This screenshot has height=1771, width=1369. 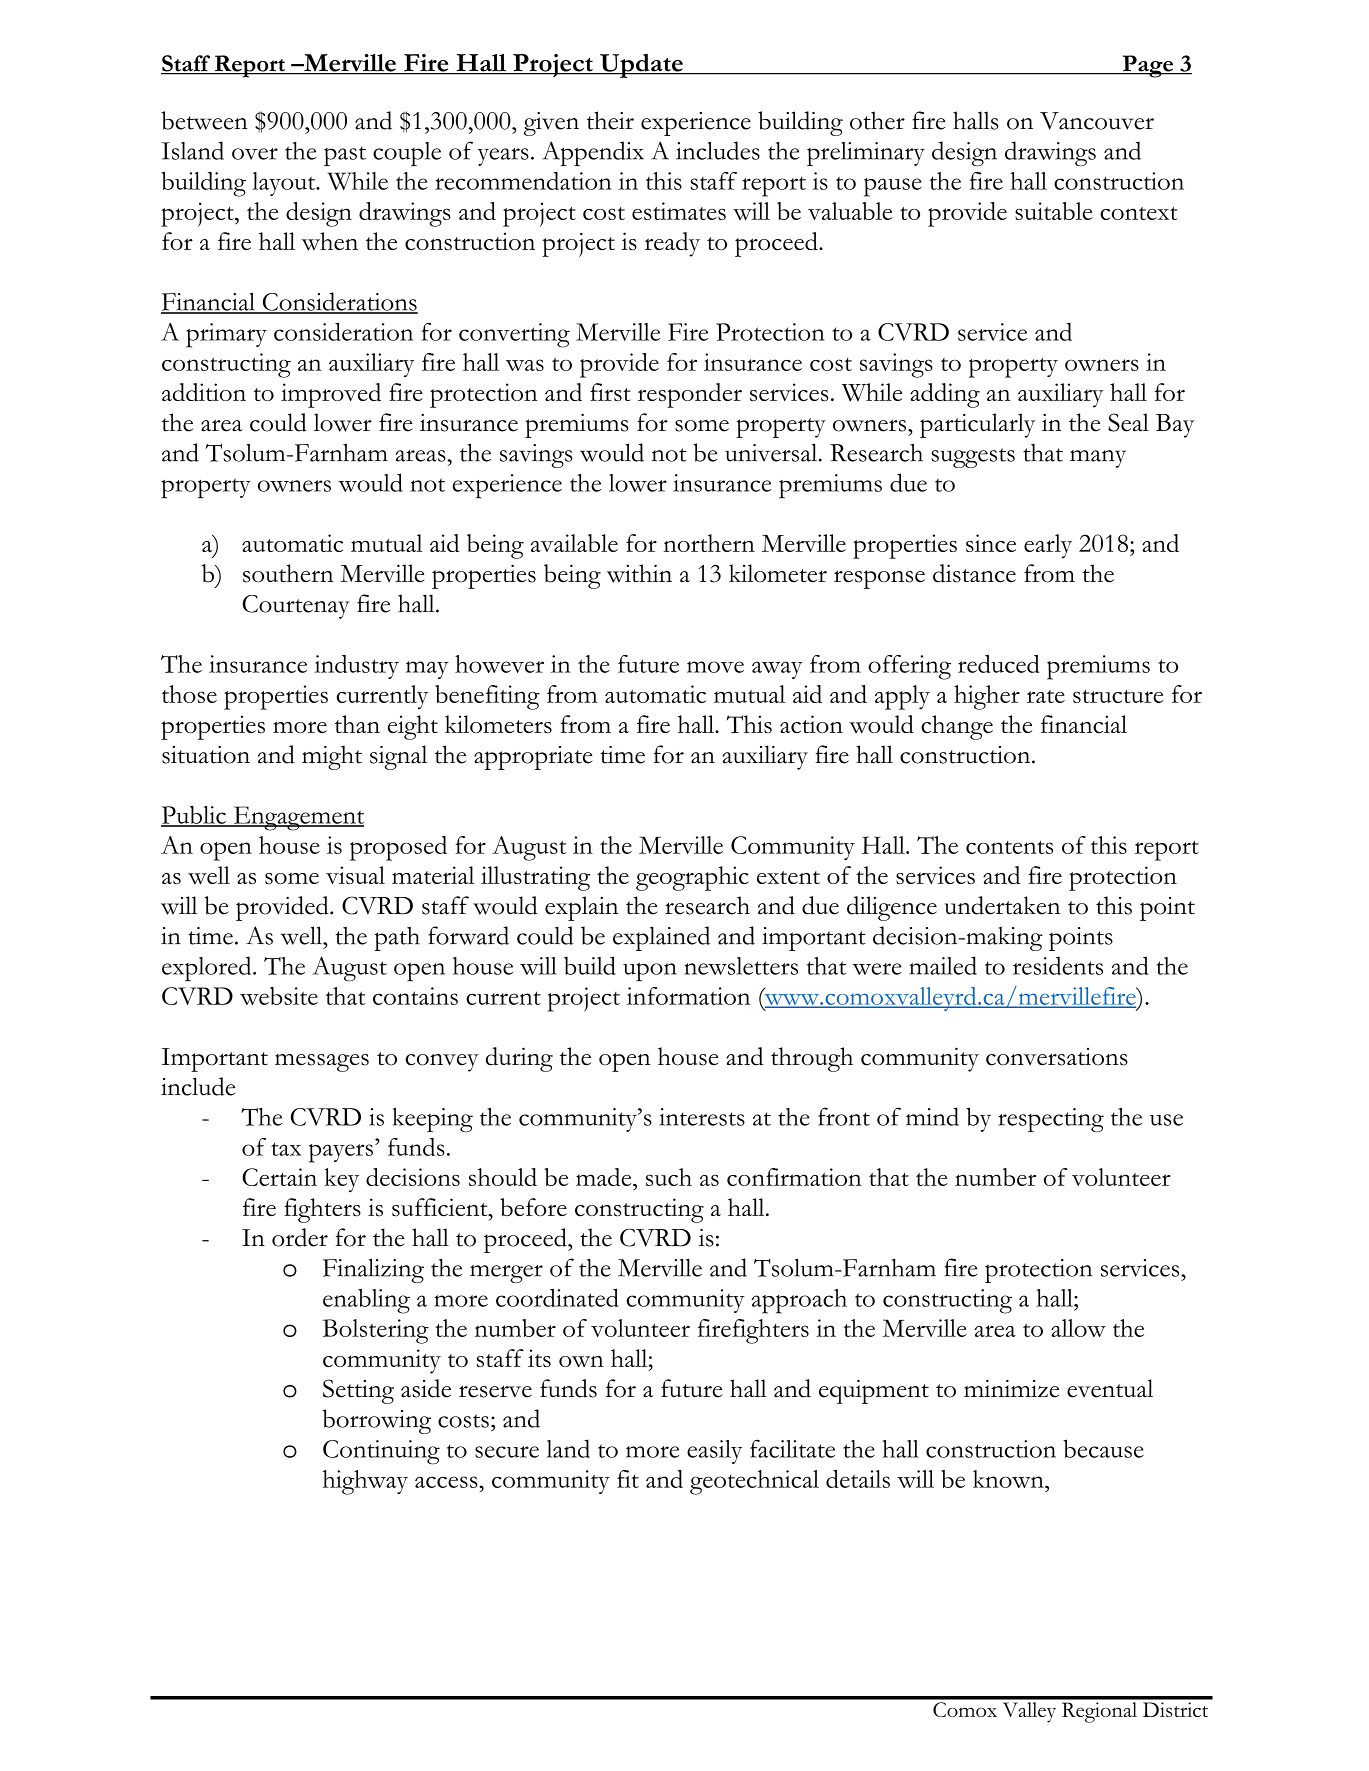 I want to click on borrowing, so click(x=376, y=1421).
